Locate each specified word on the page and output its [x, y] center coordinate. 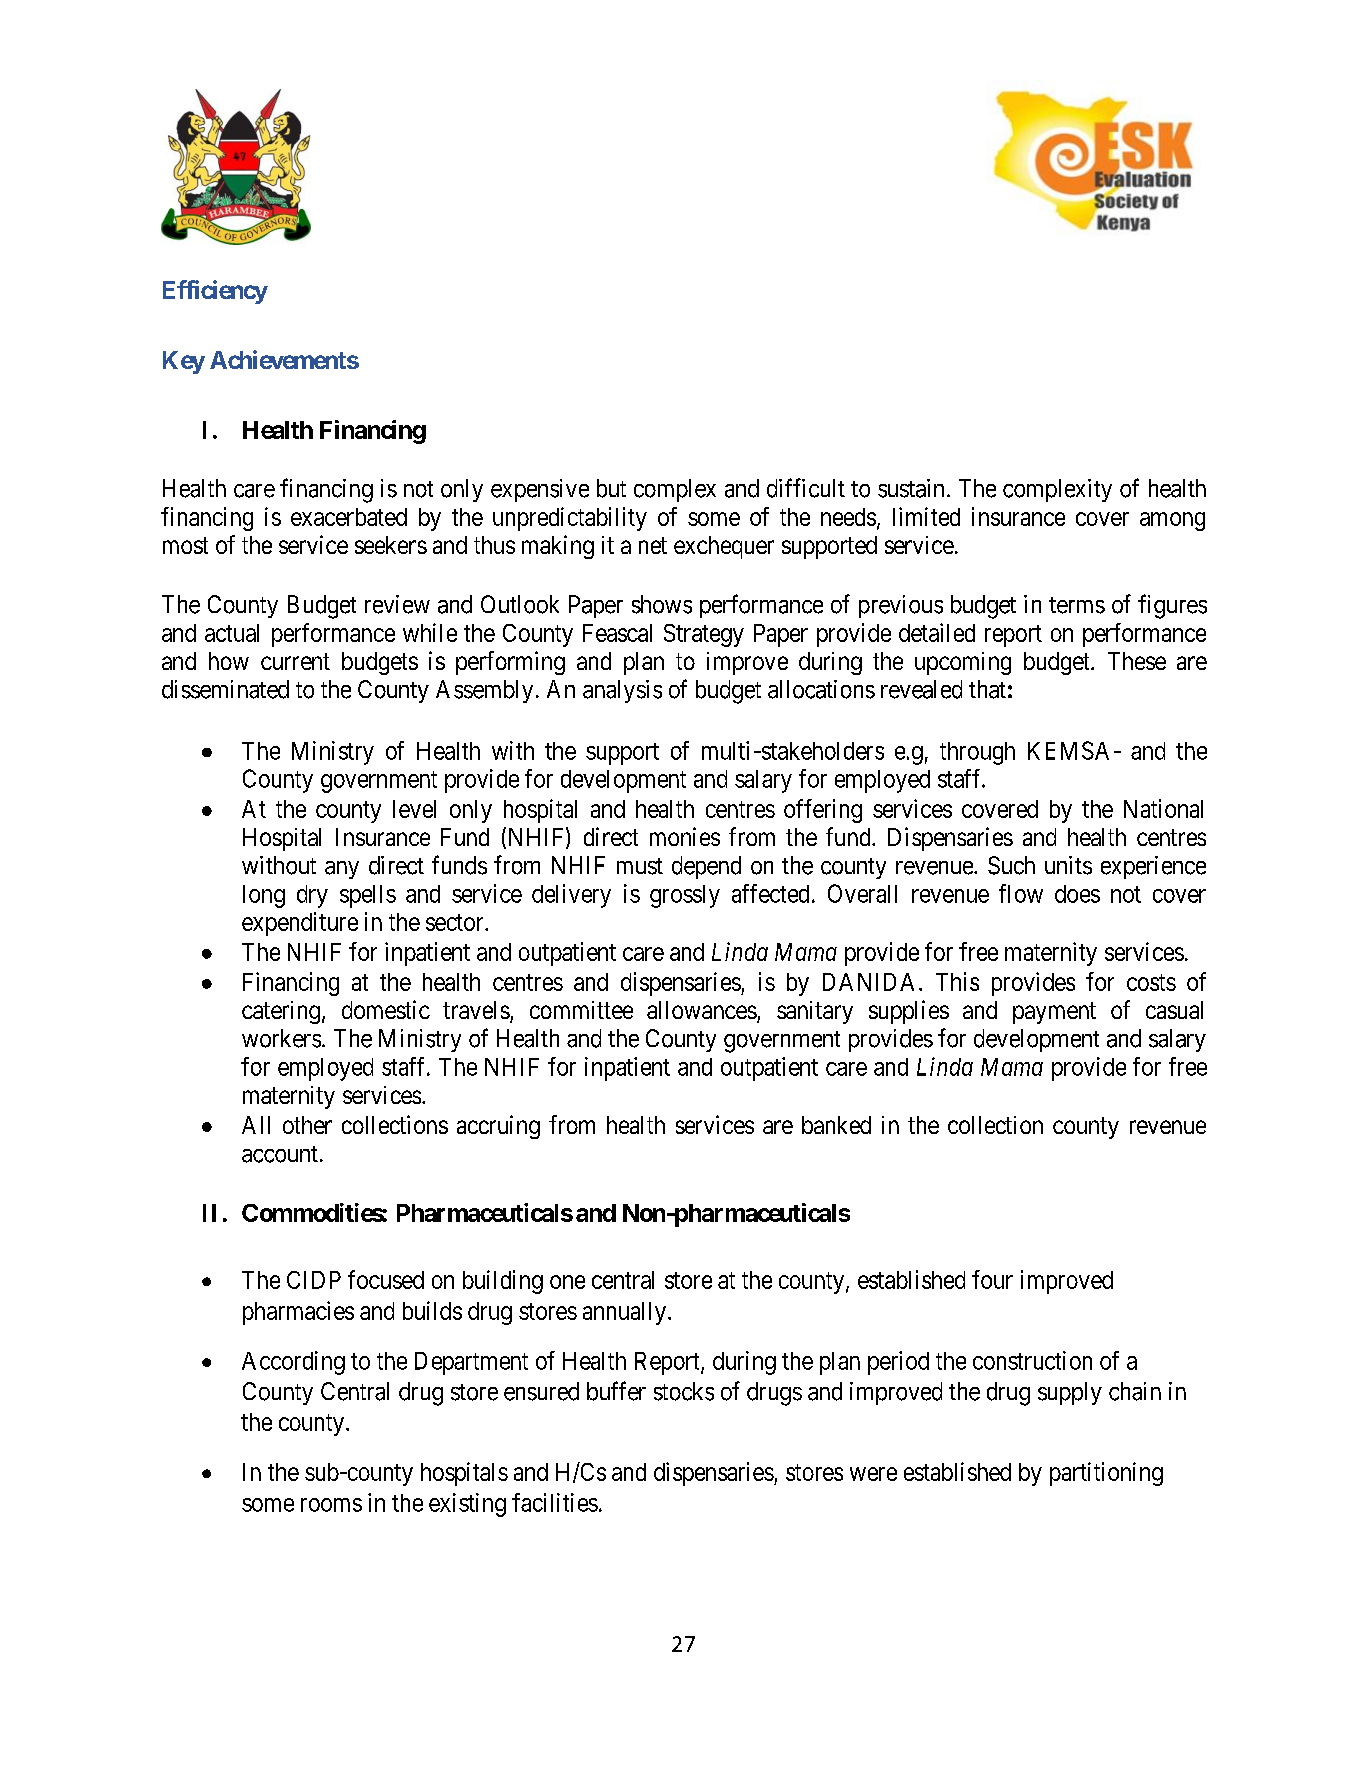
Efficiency [215, 292]
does [1077, 894]
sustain [911, 488]
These [1137, 661]
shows [662, 604]
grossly [685, 896]
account [280, 1154]
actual [232, 633]
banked [836, 1125]
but [611, 488]
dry [312, 896]
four [992, 1279]
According [293, 1363]
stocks [684, 1391]
